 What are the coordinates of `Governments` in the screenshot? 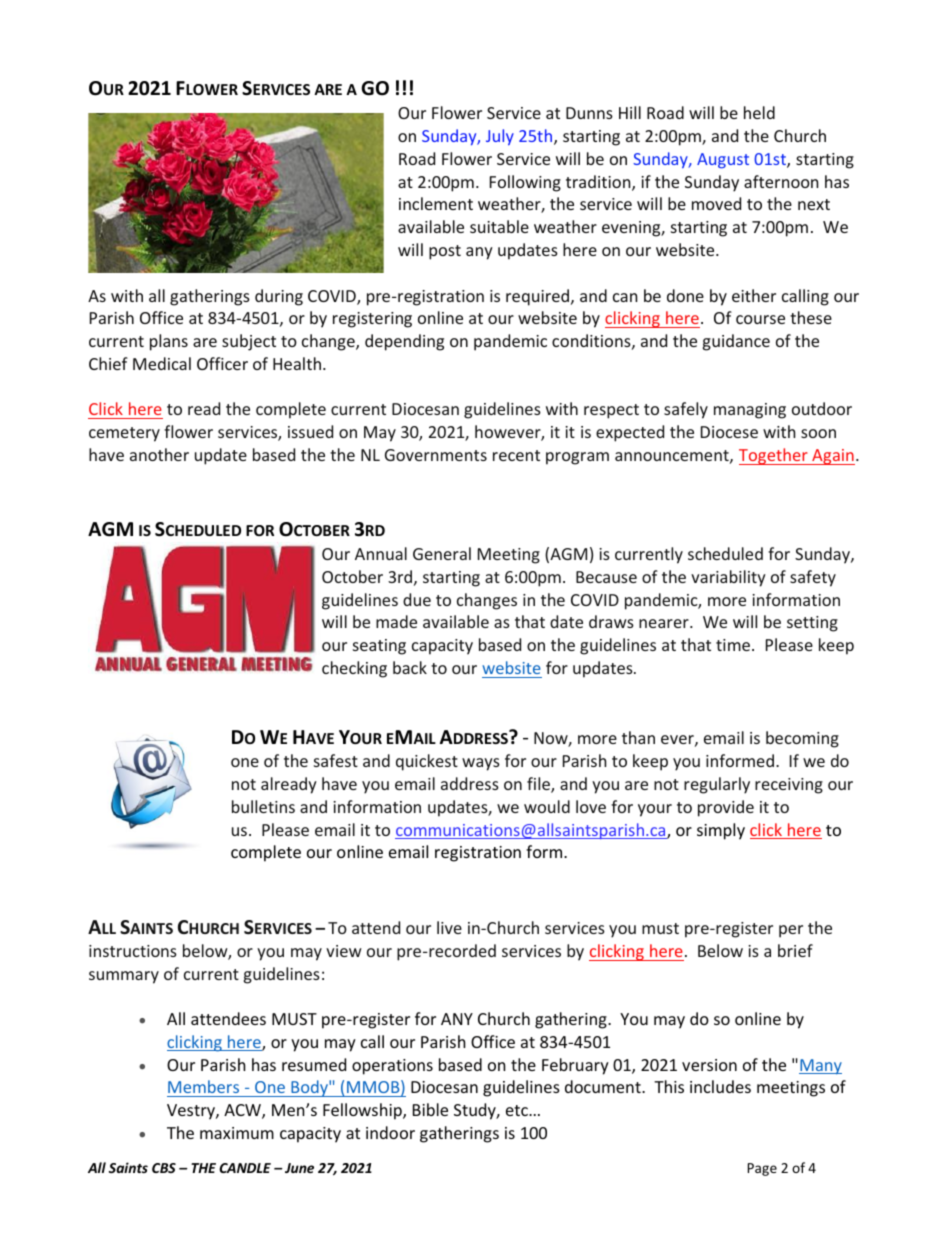 It's located at (436, 455).
